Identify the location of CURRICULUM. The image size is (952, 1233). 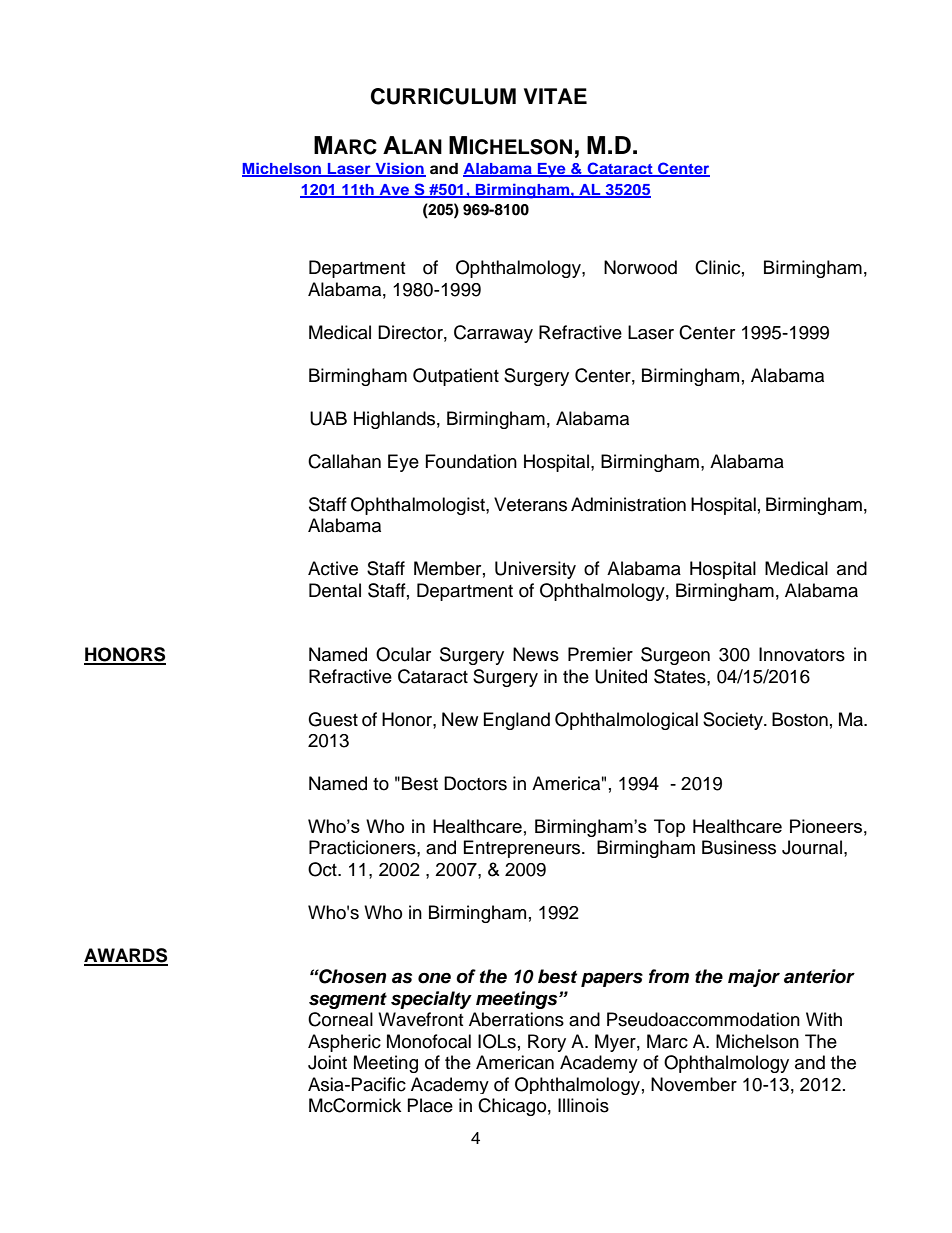
(443, 96).
